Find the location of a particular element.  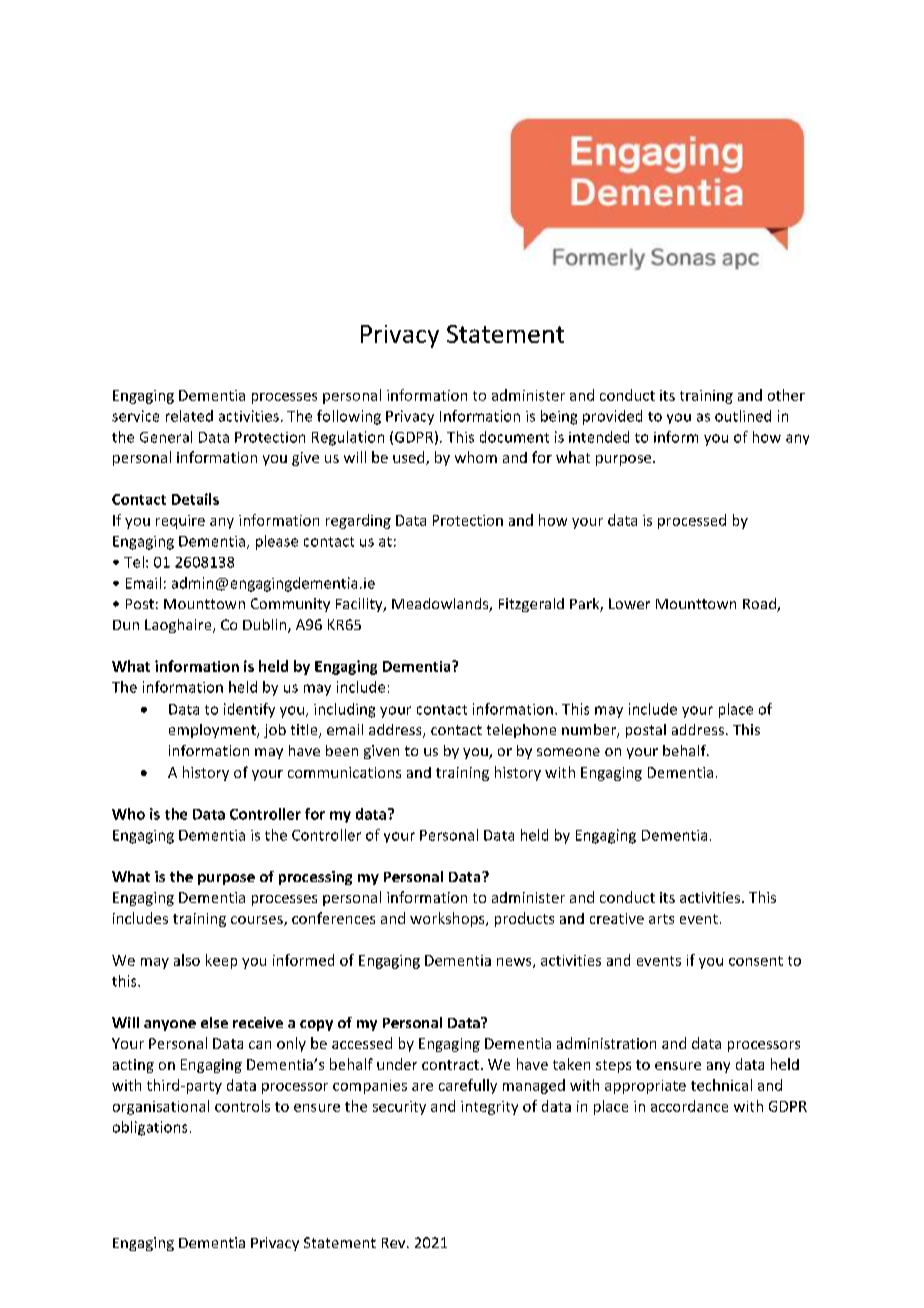

courses is located at coordinates (258, 921).
